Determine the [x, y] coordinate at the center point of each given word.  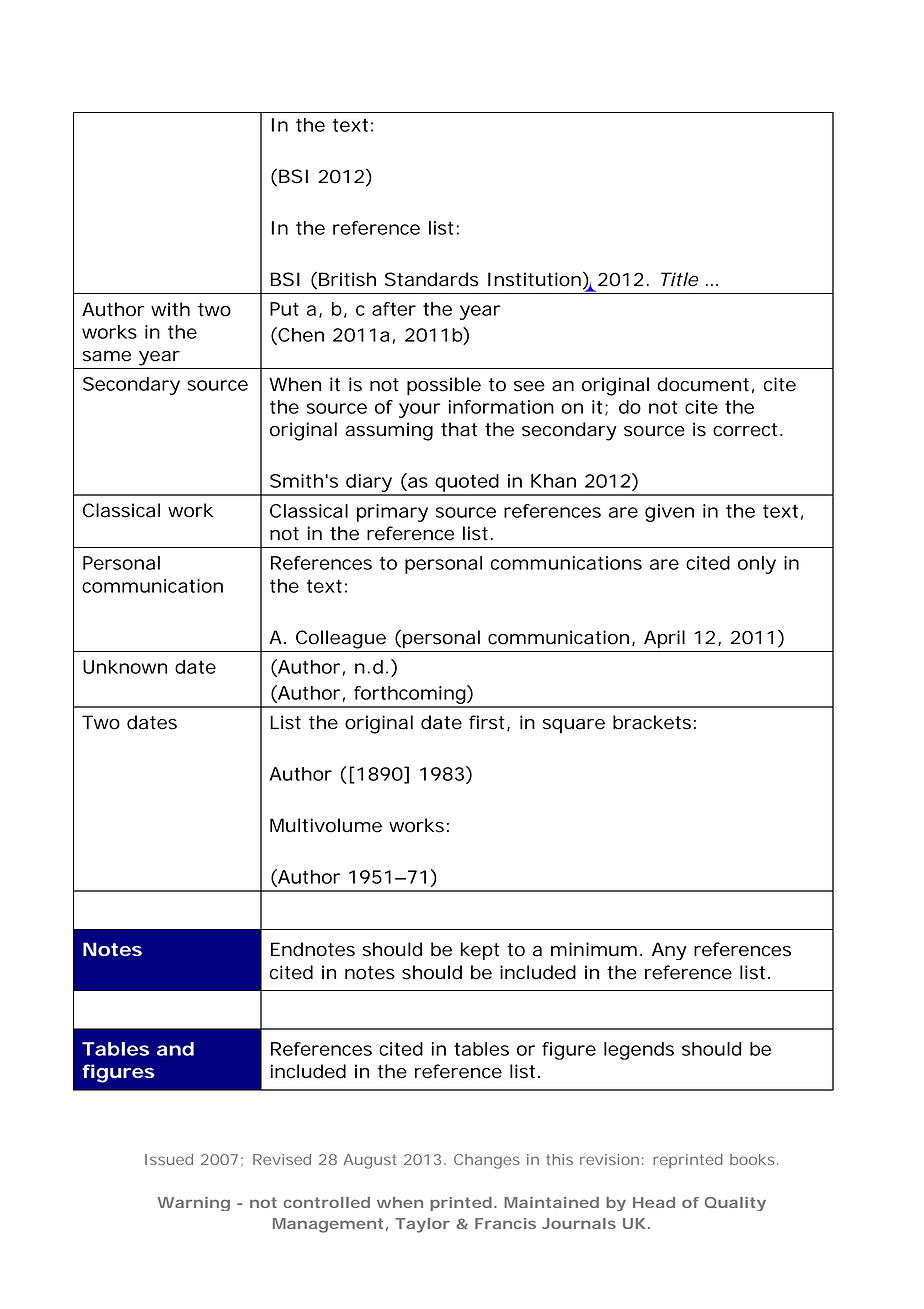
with [170, 309]
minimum [594, 949]
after [394, 309]
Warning [193, 1204]
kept [480, 951]
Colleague [341, 639]
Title [680, 279]
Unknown [125, 667]
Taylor [422, 1225]
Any [669, 951]
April [664, 639]
